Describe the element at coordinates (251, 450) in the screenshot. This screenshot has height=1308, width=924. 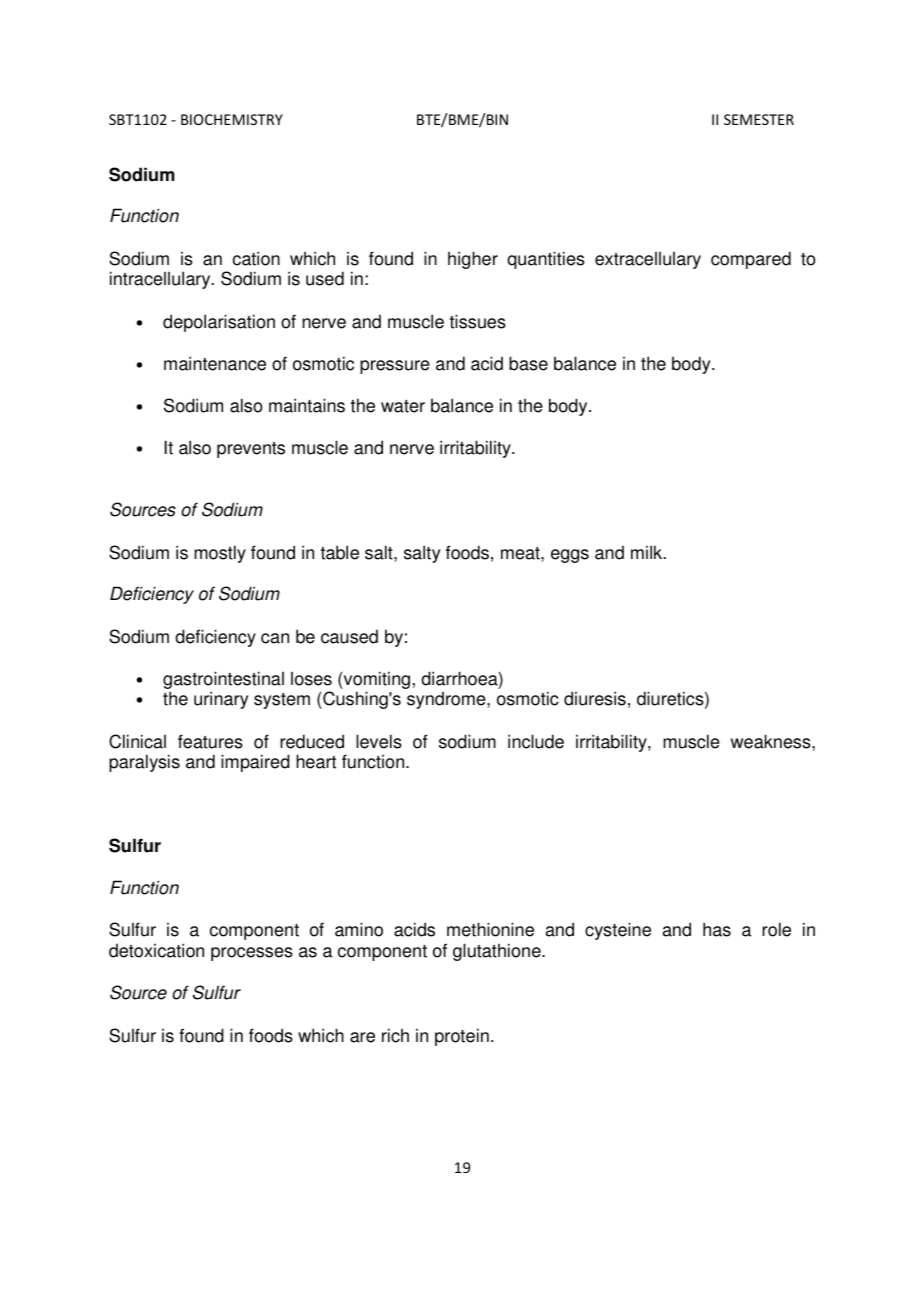
I see `prevents` at that location.
